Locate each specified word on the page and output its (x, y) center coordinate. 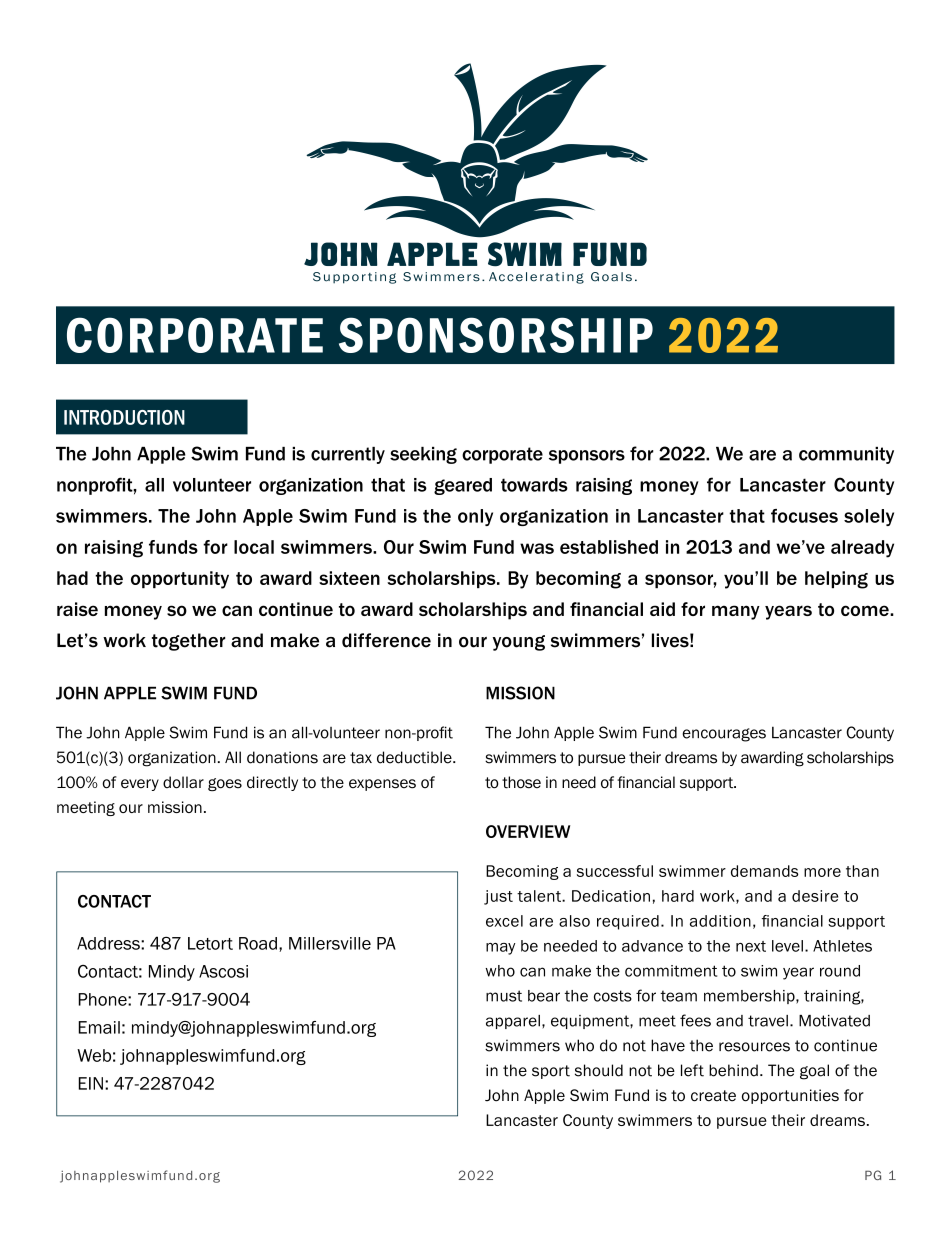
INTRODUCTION (124, 417)
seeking (423, 455)
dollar (183, 782)
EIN (90, 1083)
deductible (415, 757)
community (846, 455)
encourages (724, 735)
